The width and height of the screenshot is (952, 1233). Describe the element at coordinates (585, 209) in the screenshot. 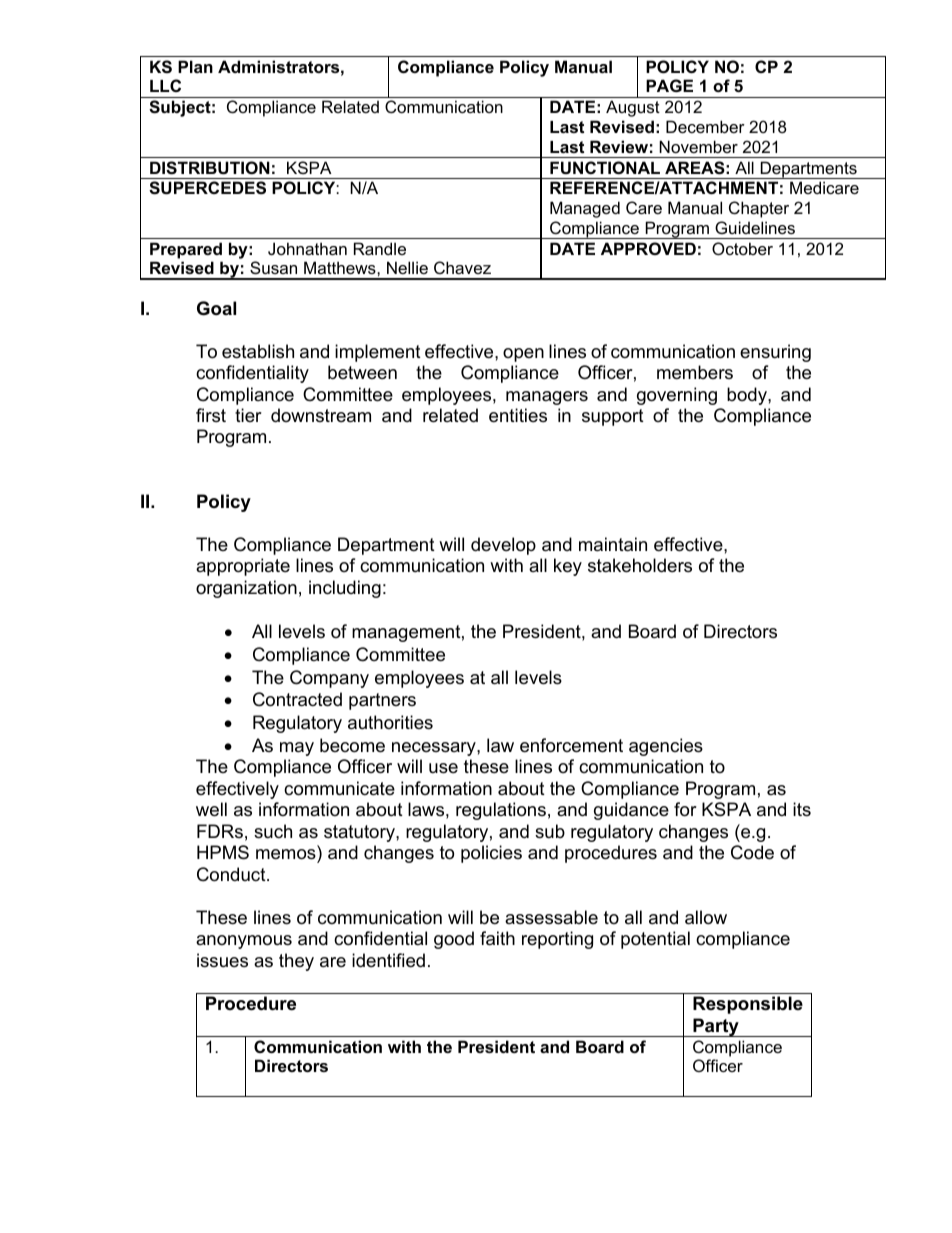

I see `Managed` at that location.
